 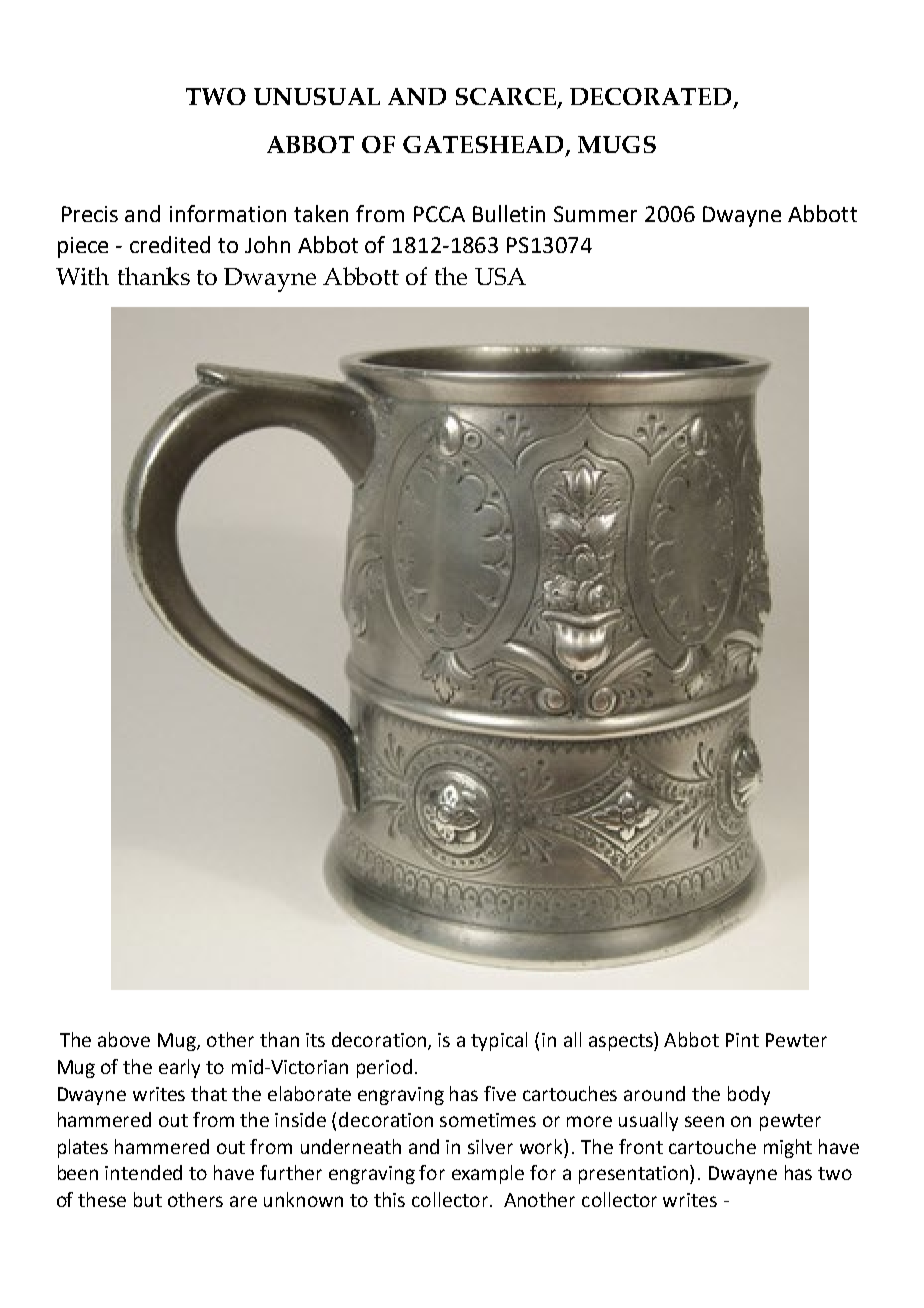 I want to click on With, so click(x=82, y=276).
